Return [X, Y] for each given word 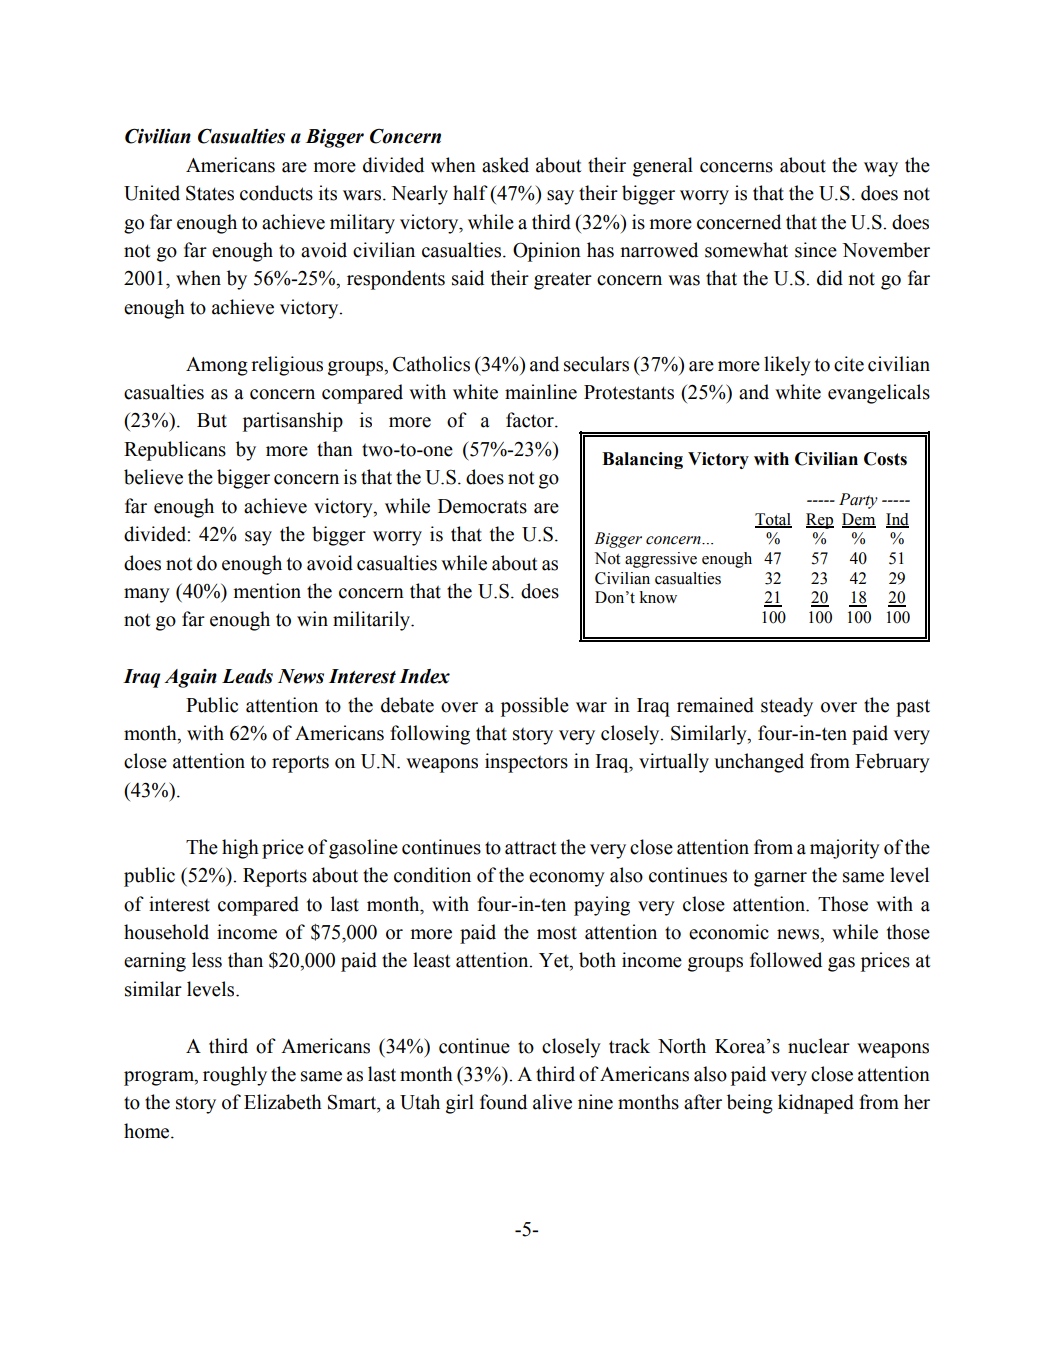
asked [505, 165]
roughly [235, 1076]
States [210, 193]
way [881, 169]
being [750, 1104]
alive [552, 1102]
